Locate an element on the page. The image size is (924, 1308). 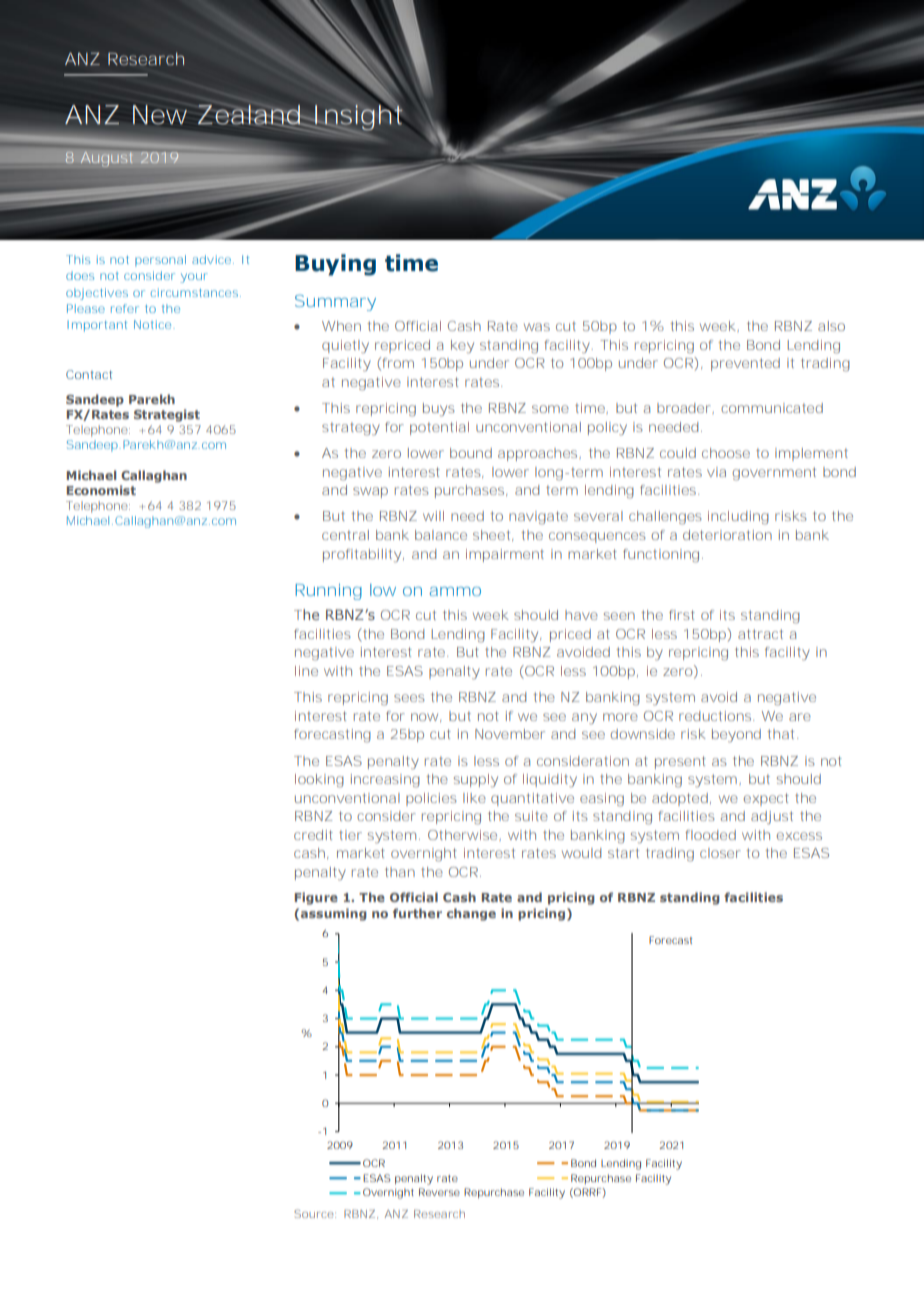
via is located at coordinates (716, 472).
